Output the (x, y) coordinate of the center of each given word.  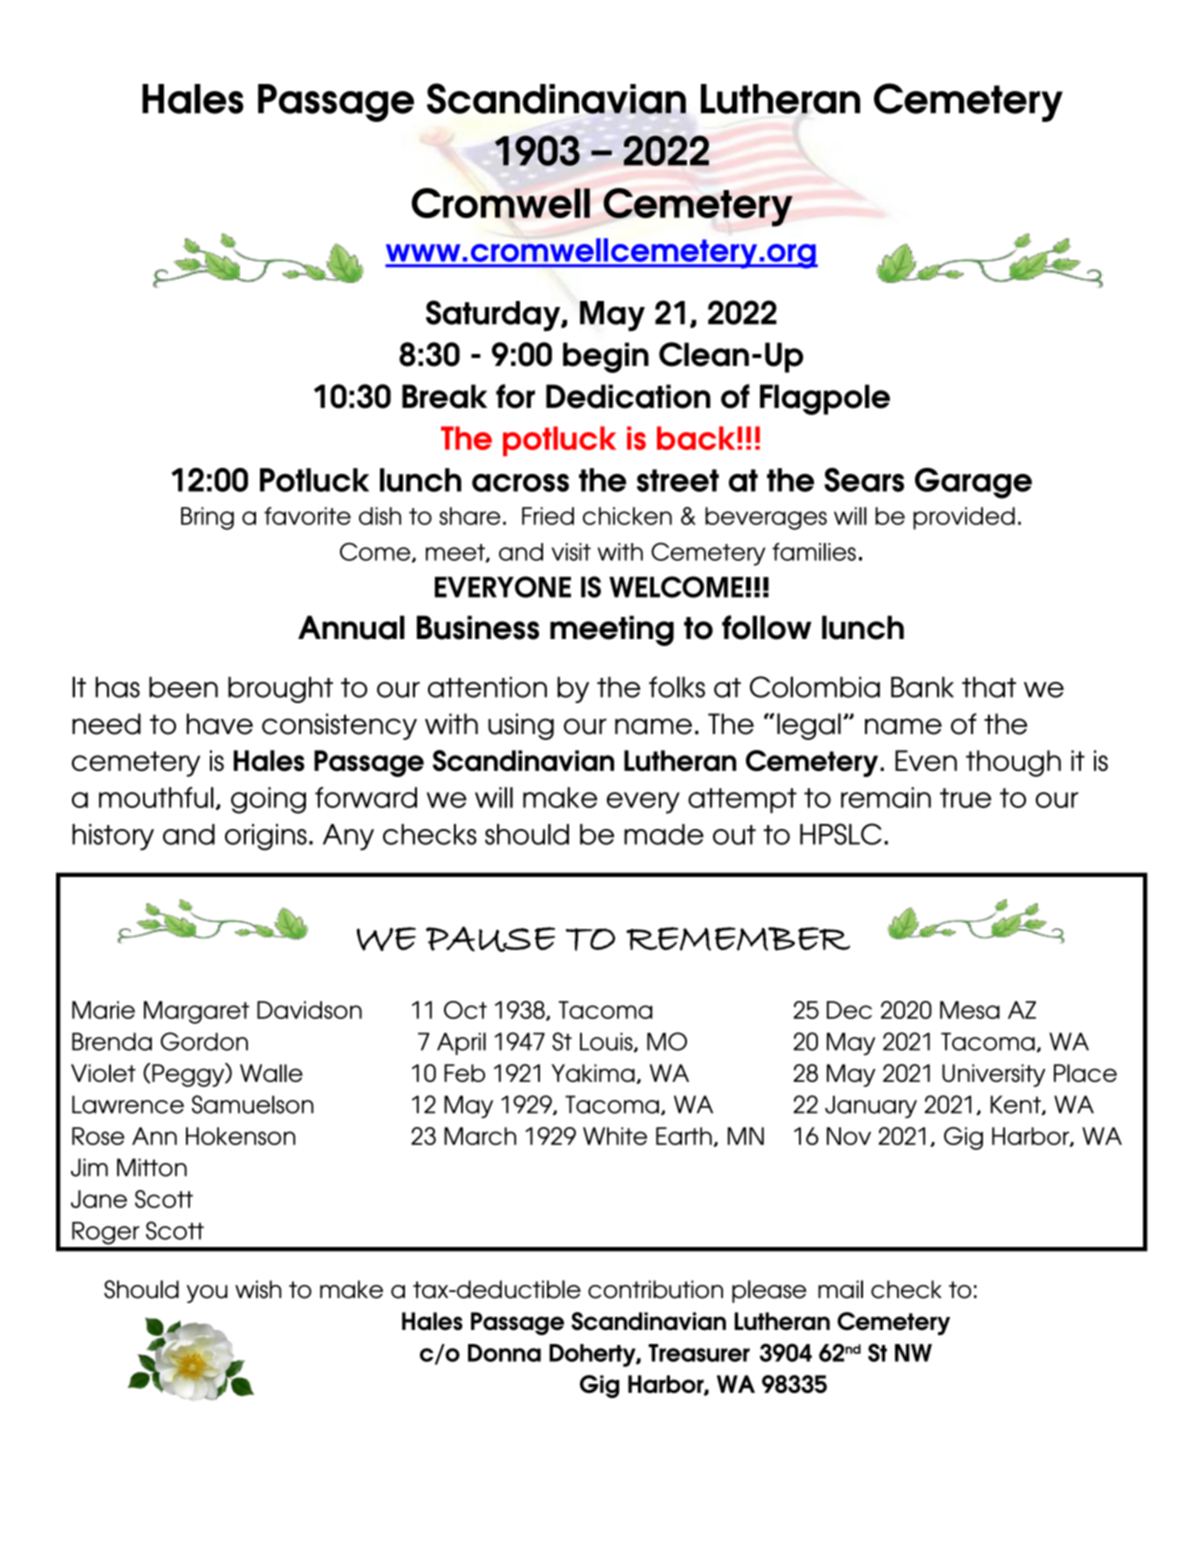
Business (478, 627)
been (183, 687)
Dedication (628, 396)
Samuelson (253, 1104)
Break (444, 396)
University (993, 1075)
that (989, 687)
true (965, 798)
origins (266, 837)
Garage (973, 483)
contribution (655, 1289)
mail (840, 1289)
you (207, 1294)
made (664, 834)
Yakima (593, 1073)
